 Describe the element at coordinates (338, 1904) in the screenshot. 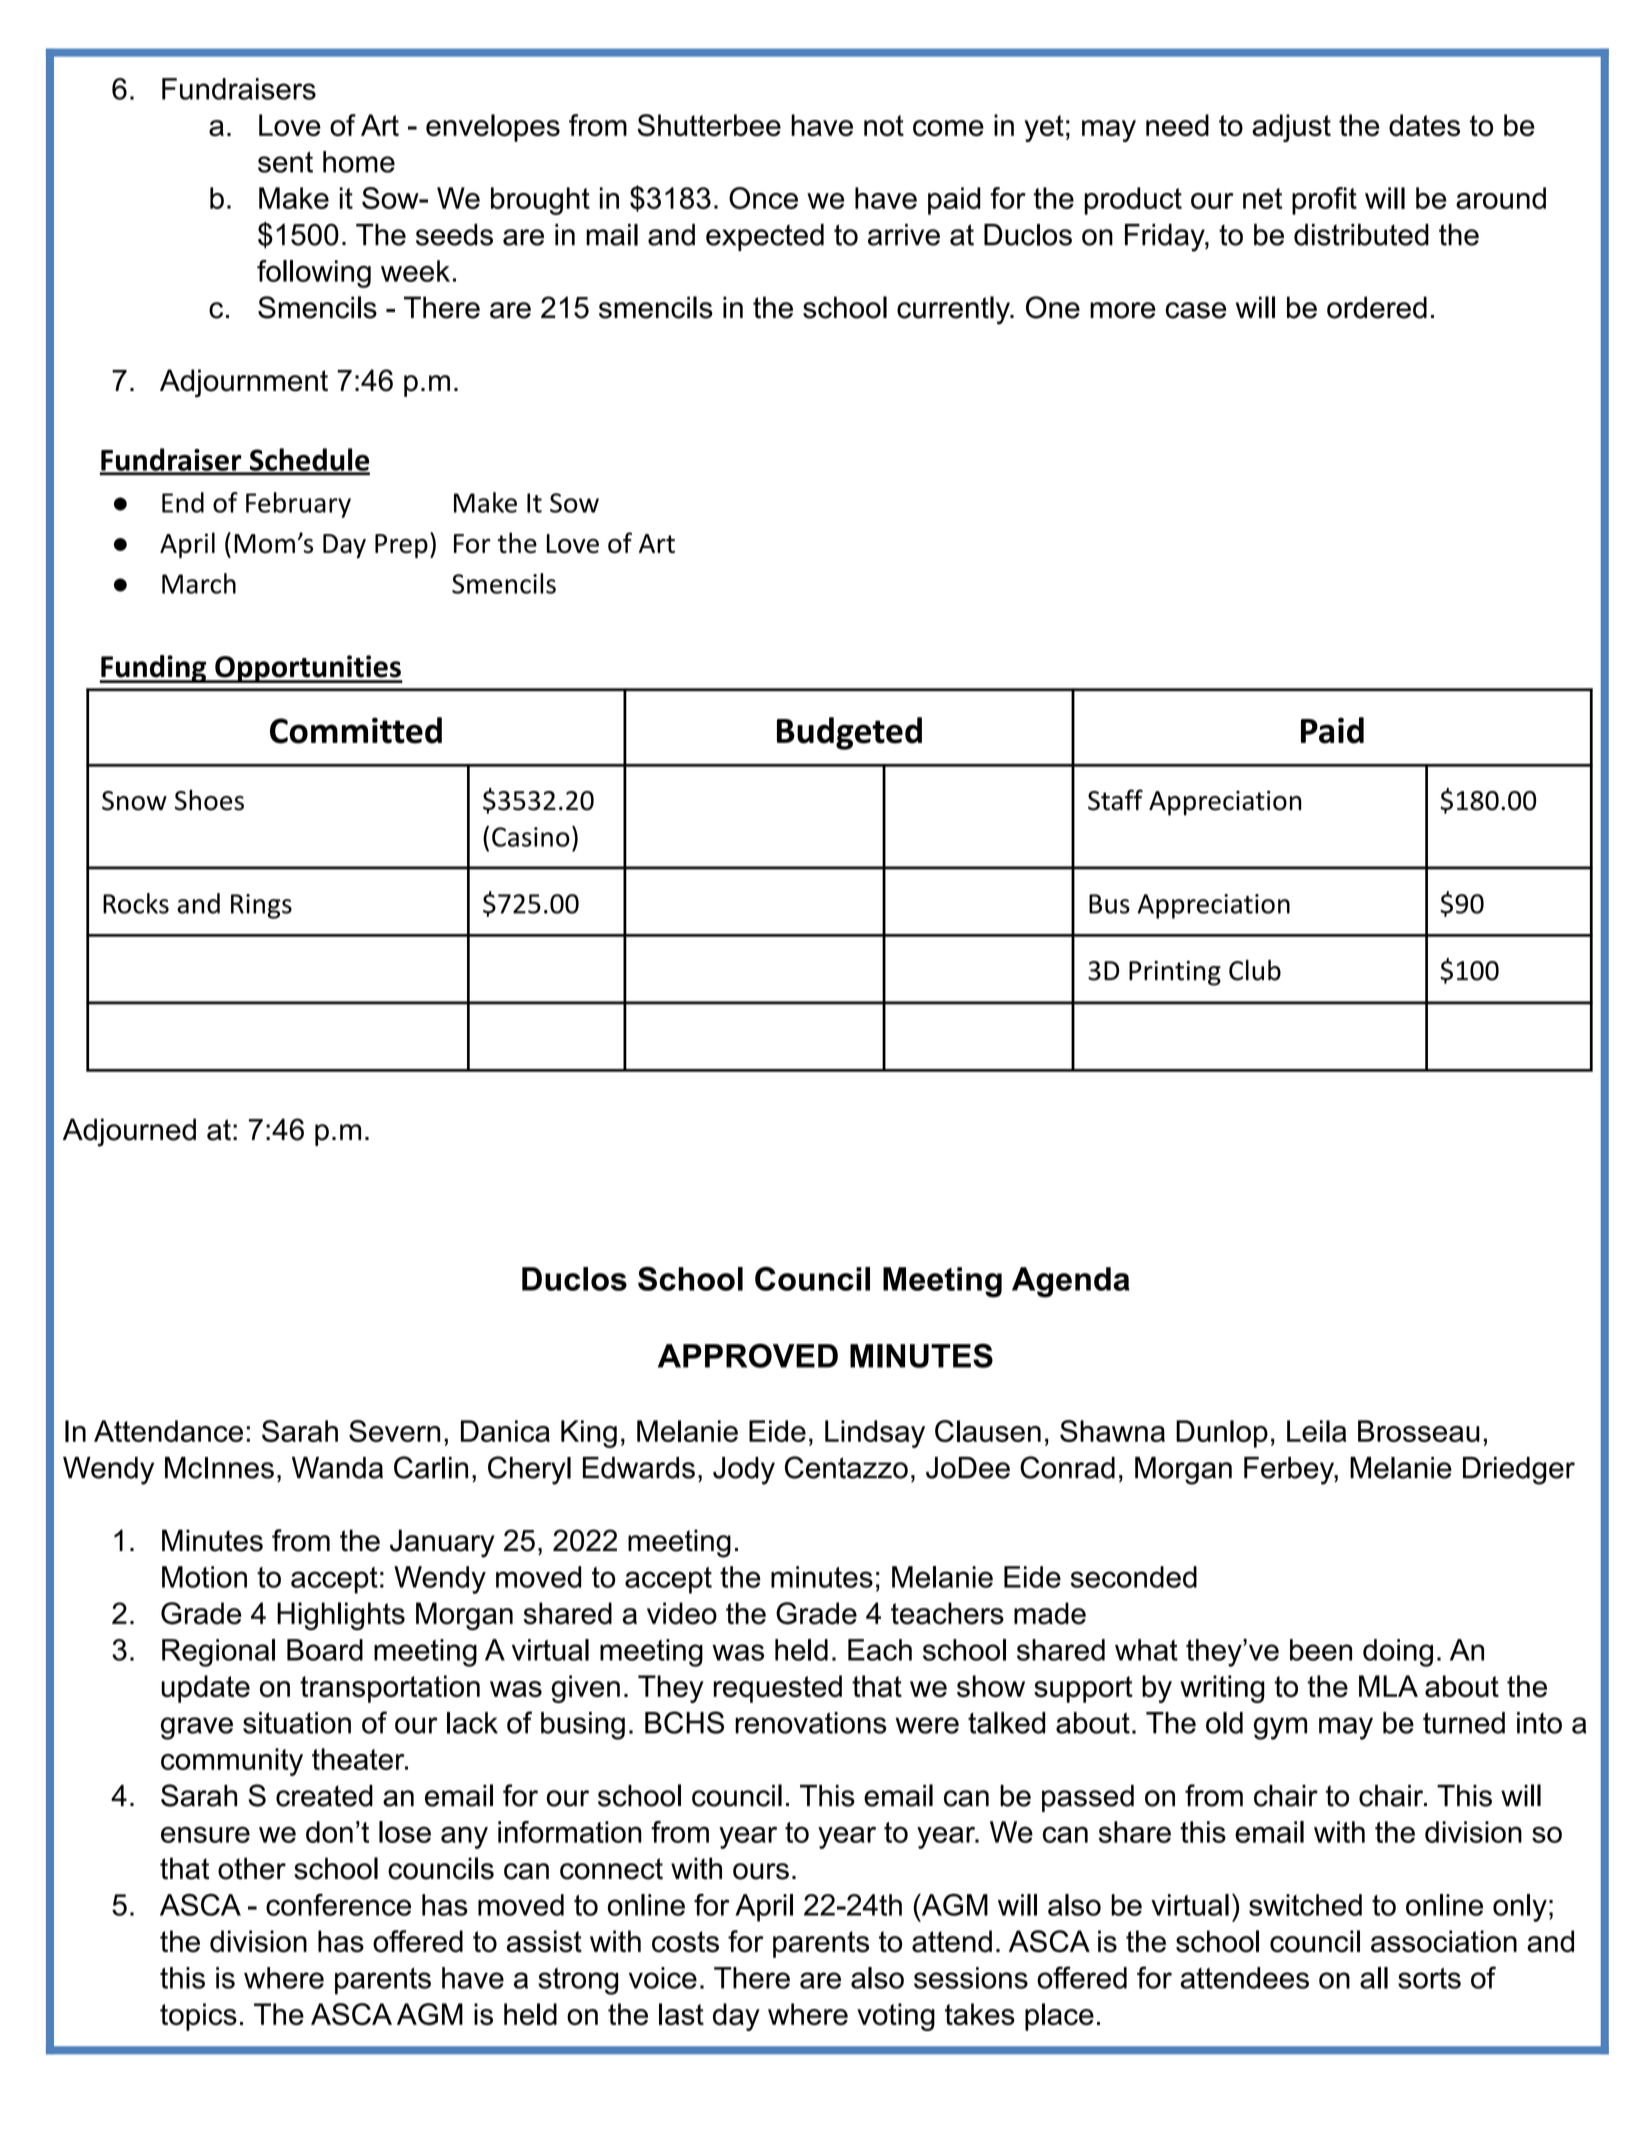

I see `conference` at that location.
